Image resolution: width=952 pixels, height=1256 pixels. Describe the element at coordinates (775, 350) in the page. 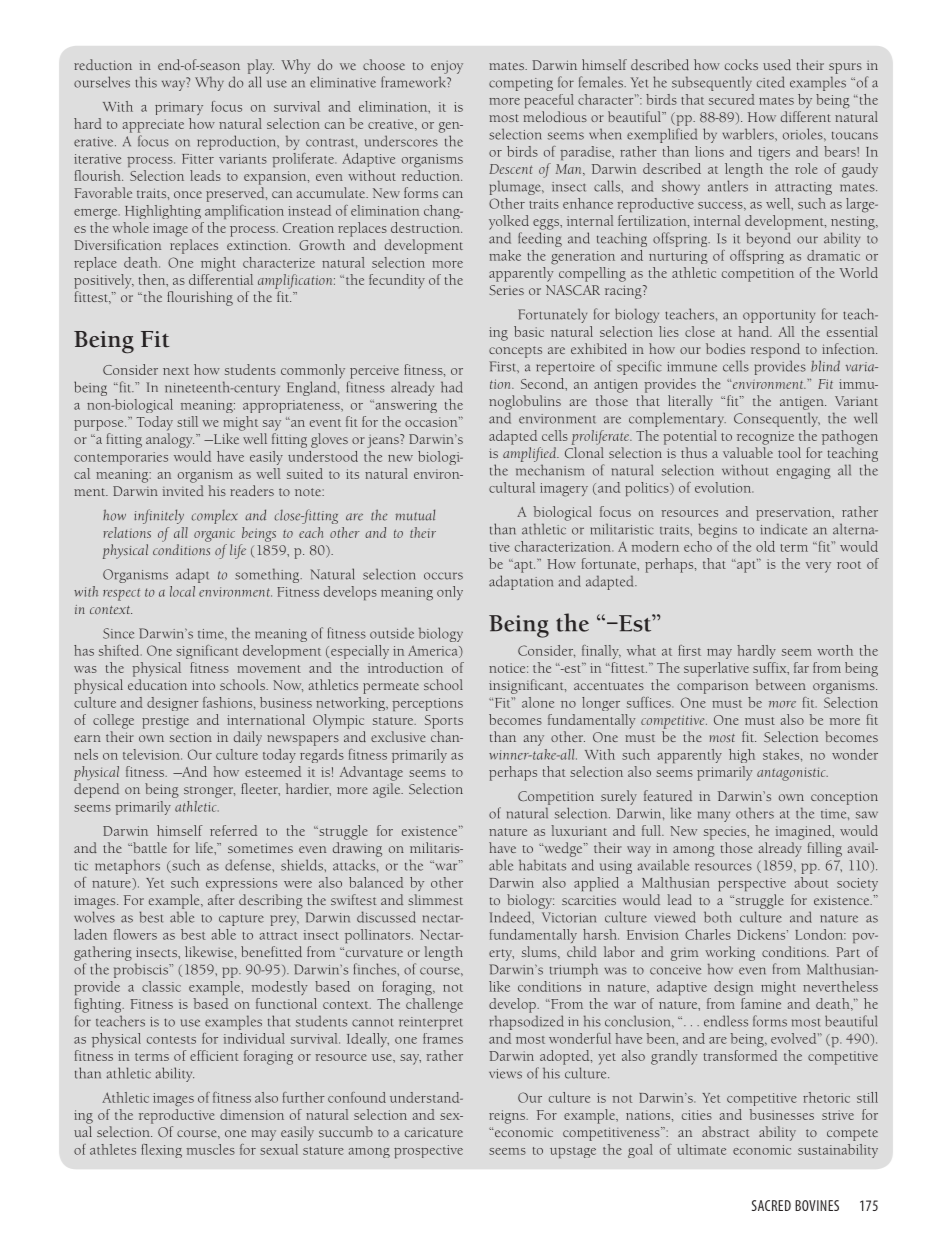

I see `respond` at that location.
